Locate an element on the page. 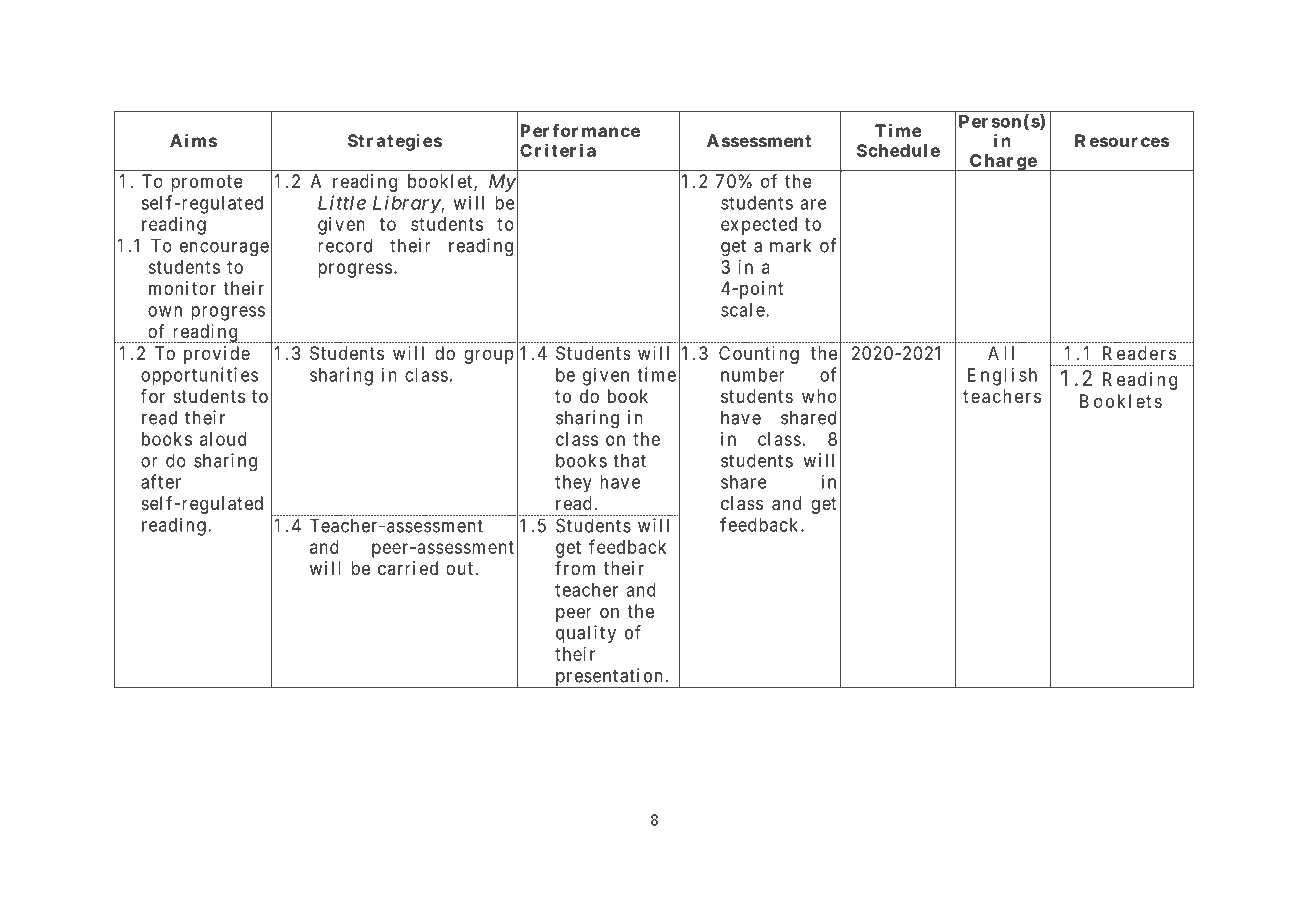 The image size is (1308, 924). from is located at coordinates (575, 568).
